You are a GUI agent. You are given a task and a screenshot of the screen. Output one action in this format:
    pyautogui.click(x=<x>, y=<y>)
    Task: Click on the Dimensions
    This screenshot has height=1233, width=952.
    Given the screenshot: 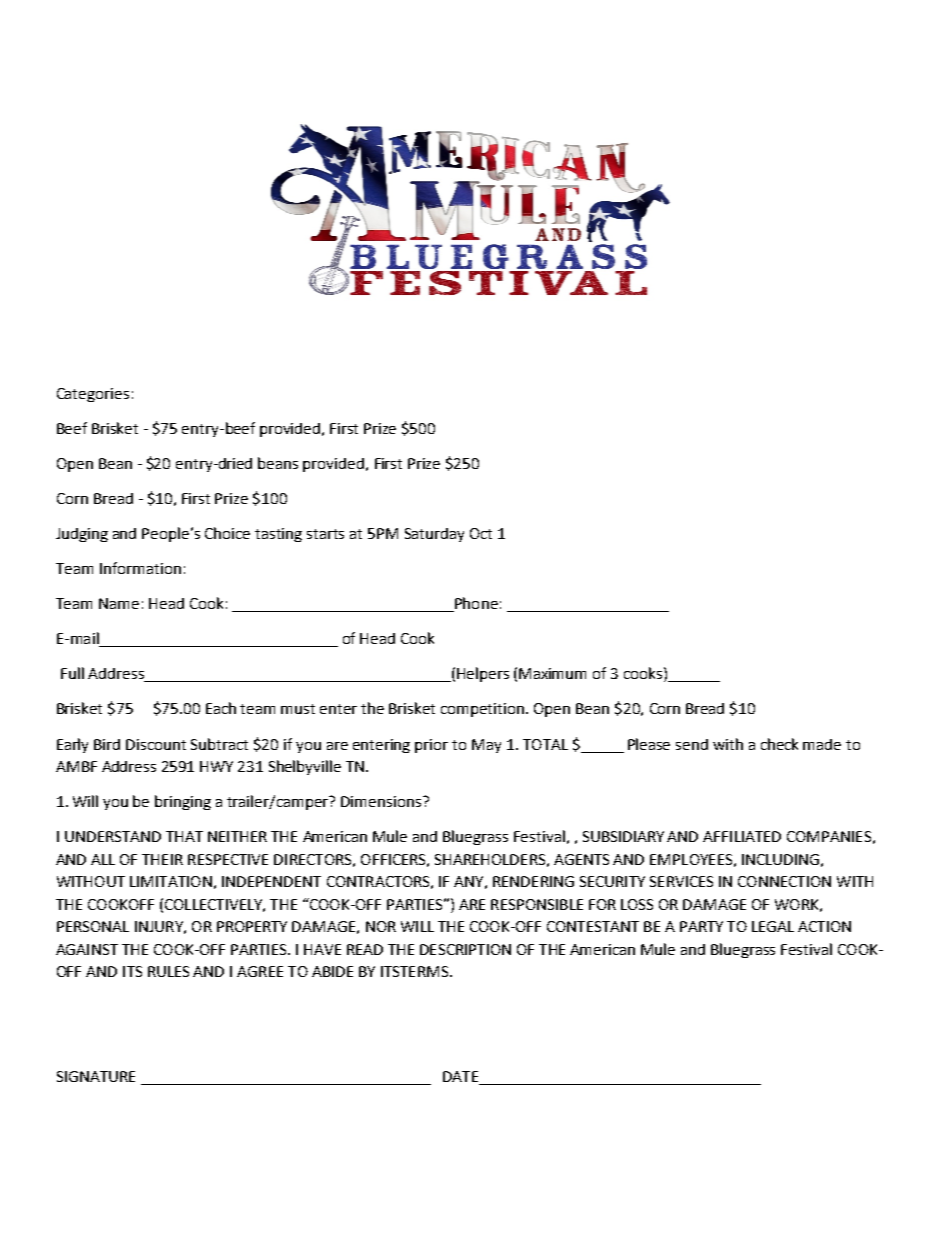 What is the action you would take?
    pyautogui.click(x=382, y=801)
